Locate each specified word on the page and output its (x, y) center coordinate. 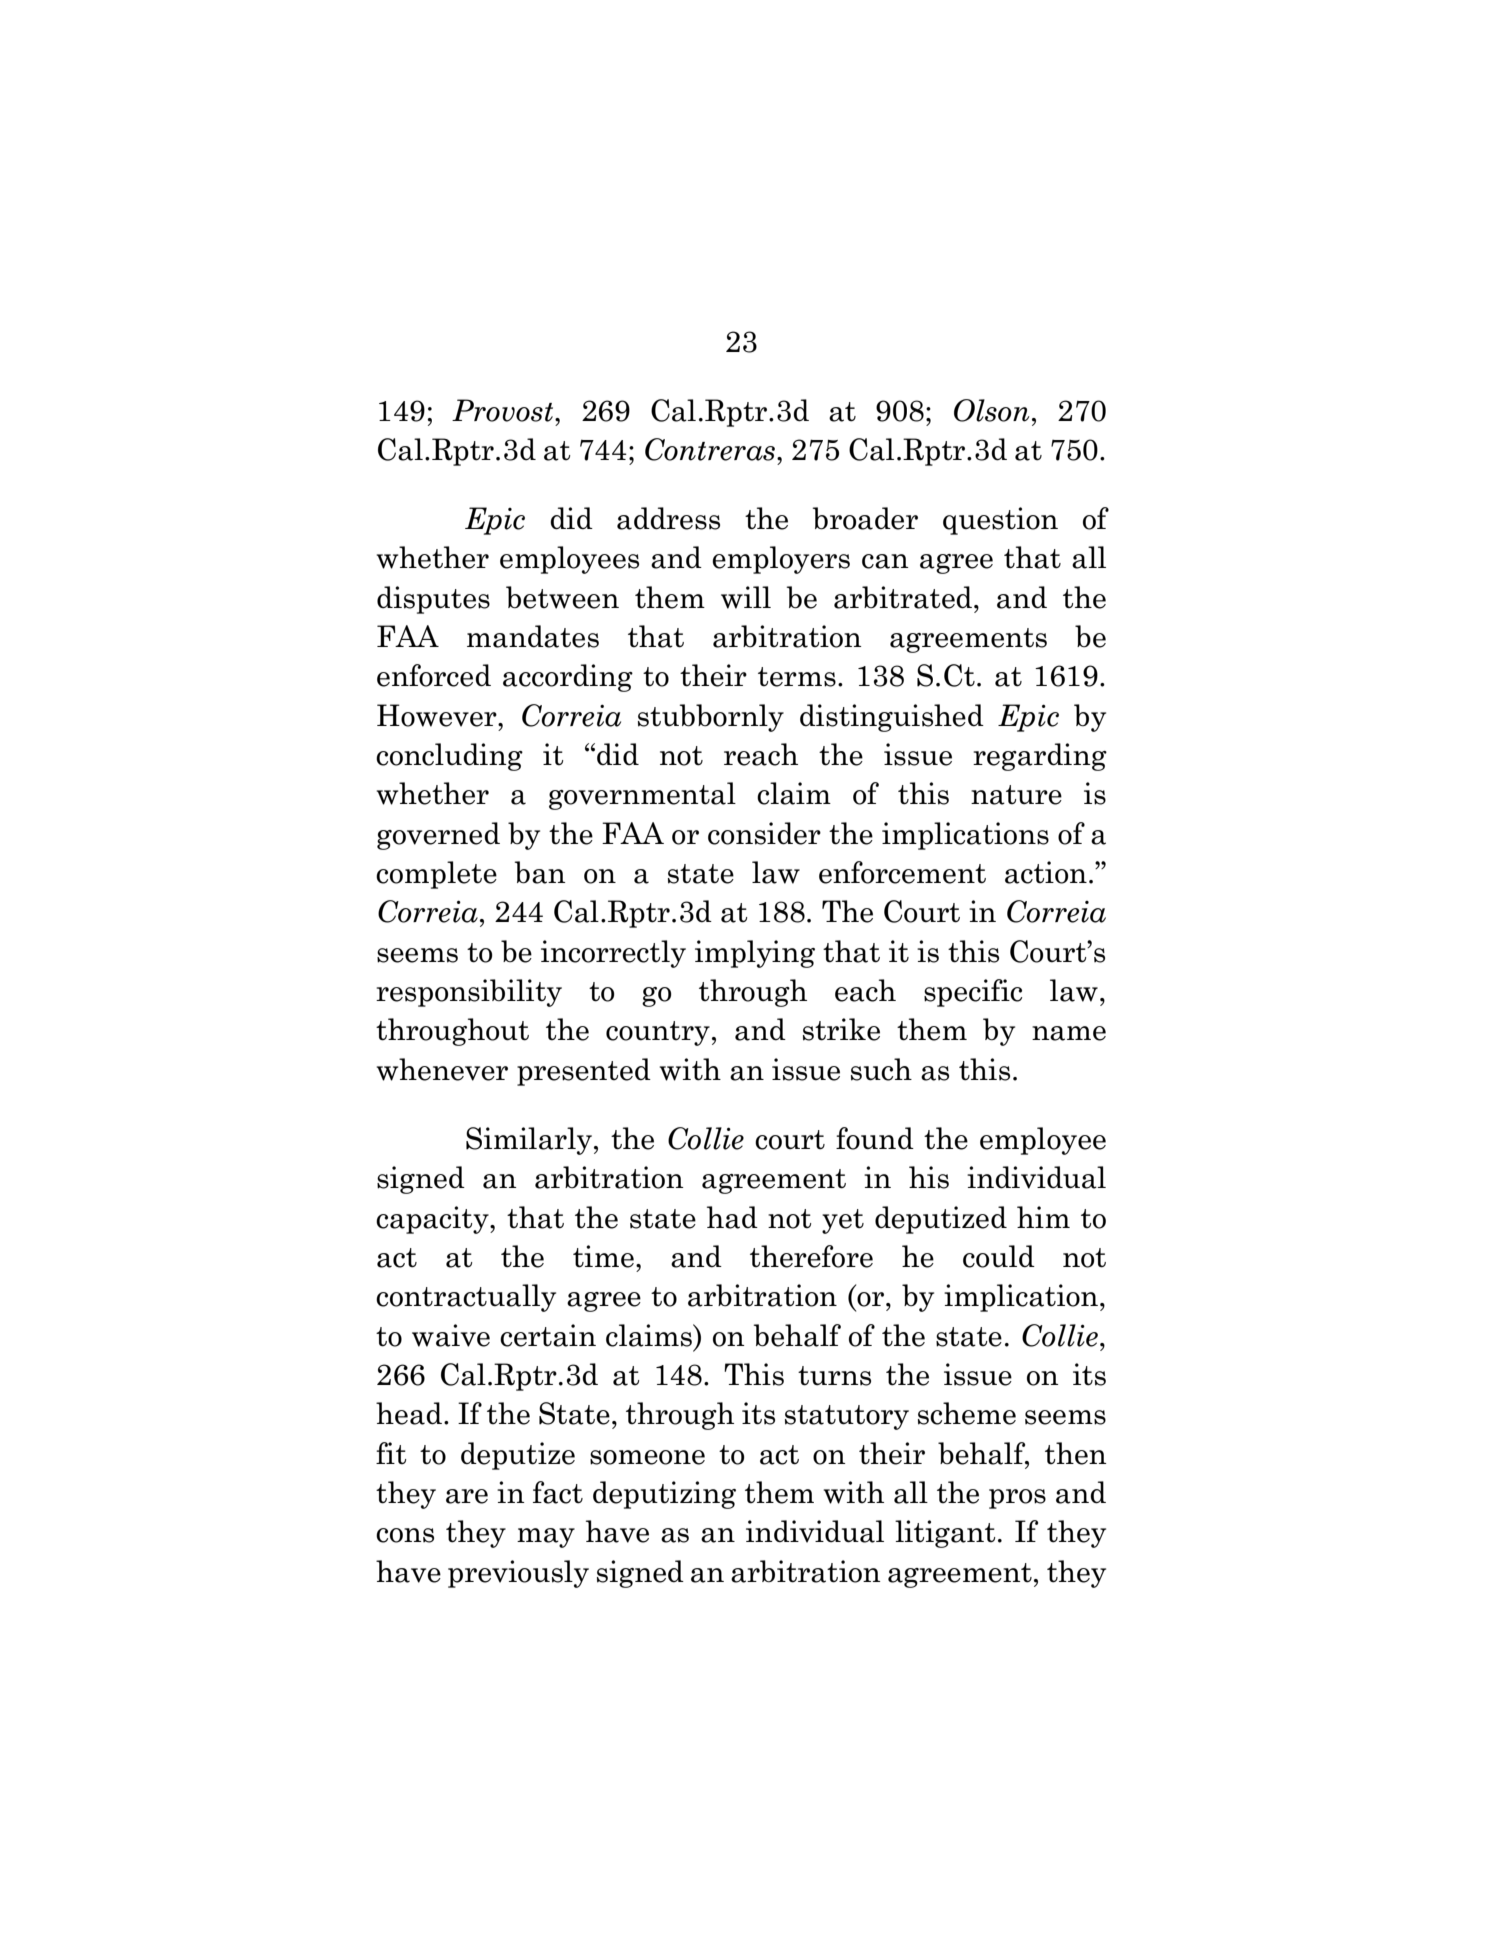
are (467, 1496)
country (658, 1033)
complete (436, 875)
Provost (504, 410)
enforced (434, 675)
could (999, 1256)
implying (755, 954)
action (1046, 872)
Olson (992, 410)
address (668, 518)
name (1069, 1033)
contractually (466, 1298)
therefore (811, 1256)
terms (797, 677)
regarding (1040, 757)
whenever (442, 1069)
